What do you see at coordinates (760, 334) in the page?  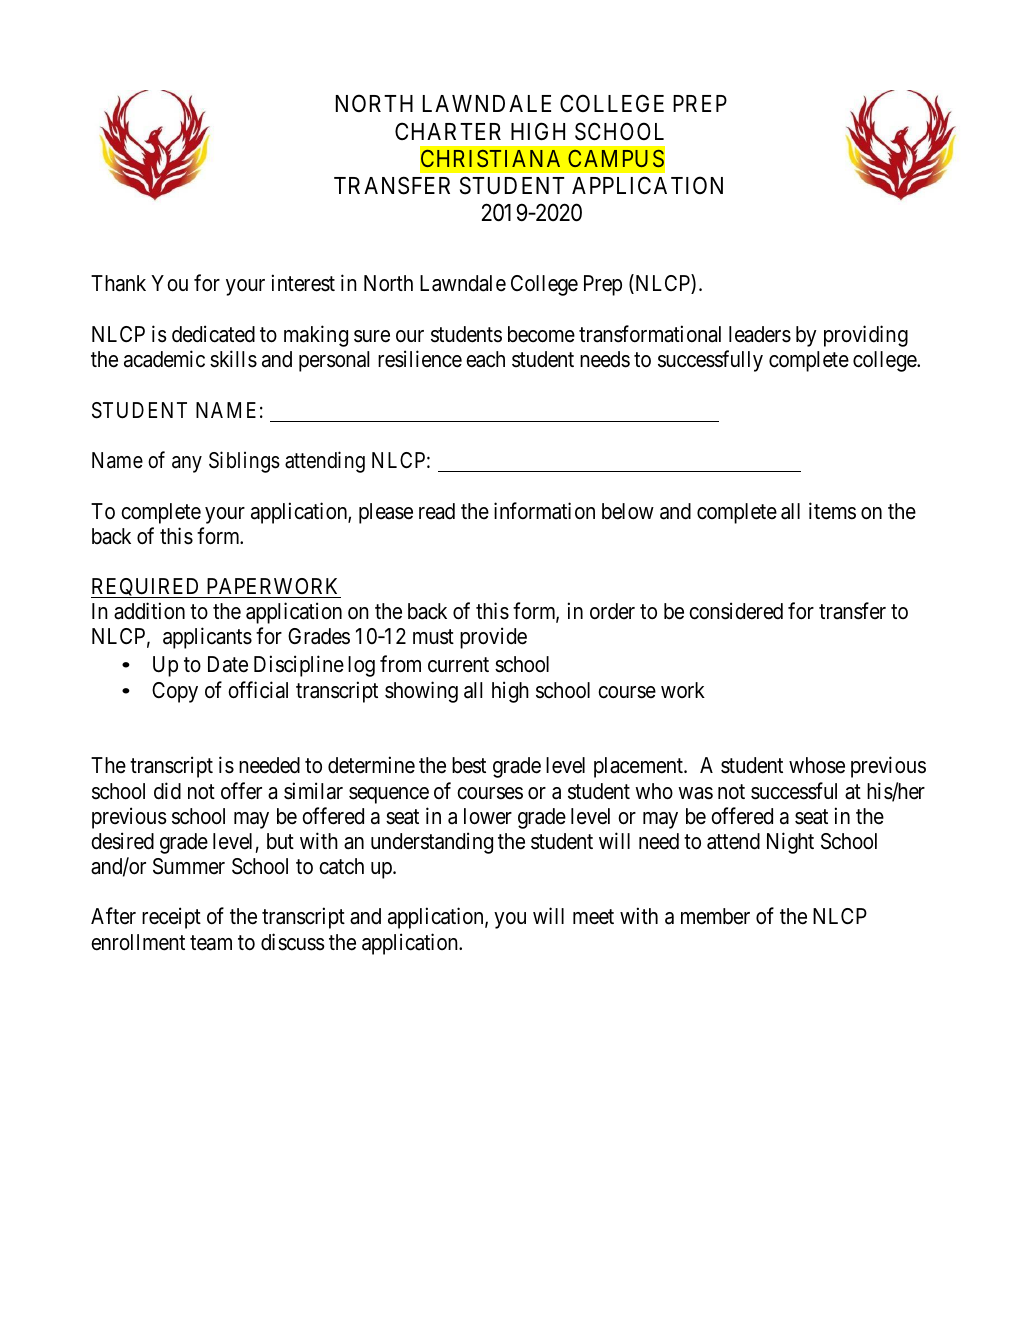 I see `leaders` at bounding box center [760, 334].
